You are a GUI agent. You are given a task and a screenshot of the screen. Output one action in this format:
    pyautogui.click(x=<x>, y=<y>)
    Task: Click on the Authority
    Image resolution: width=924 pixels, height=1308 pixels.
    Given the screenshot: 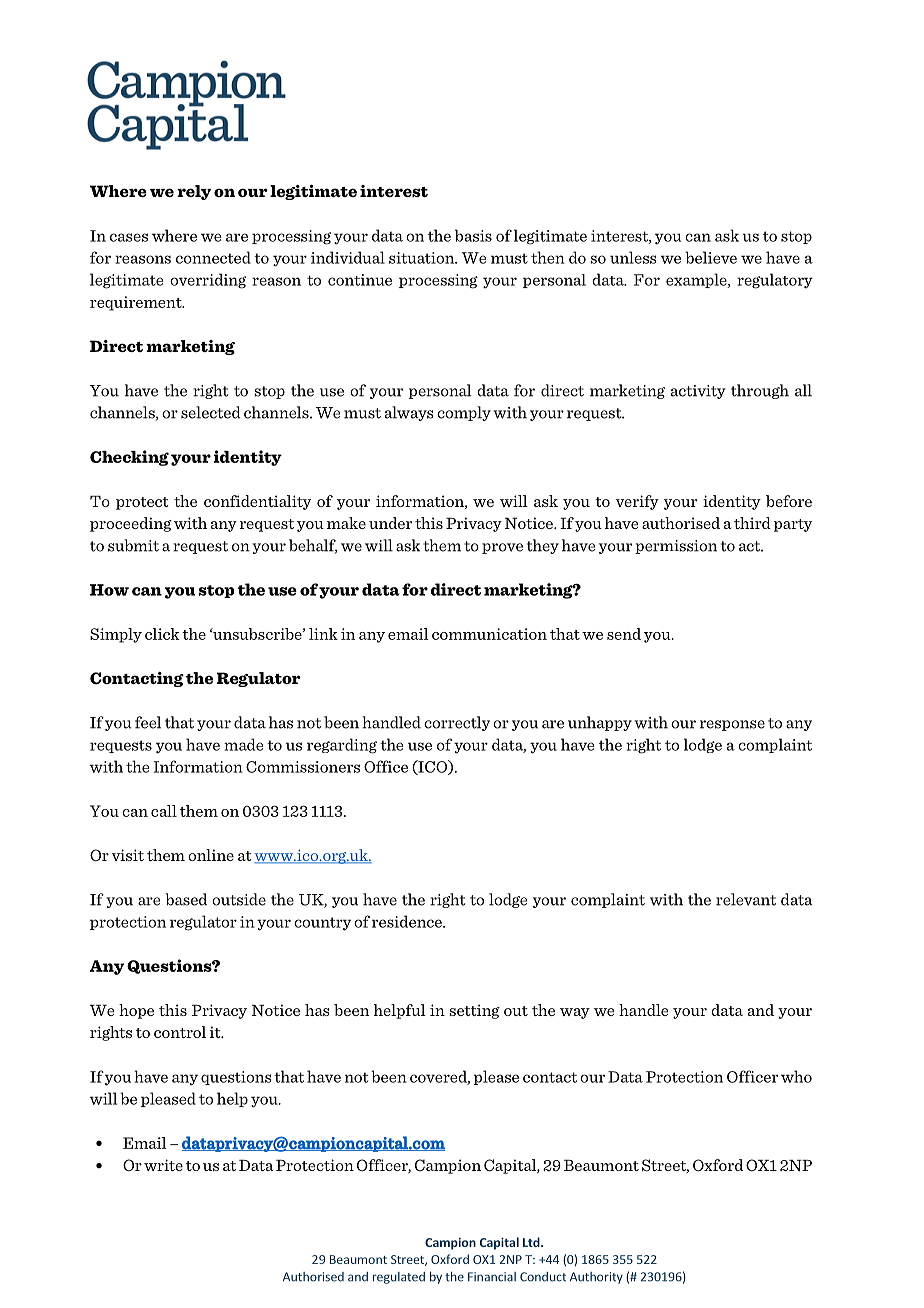 What is the action you would take?
    pyautogui.click(x=596, y=1278)
